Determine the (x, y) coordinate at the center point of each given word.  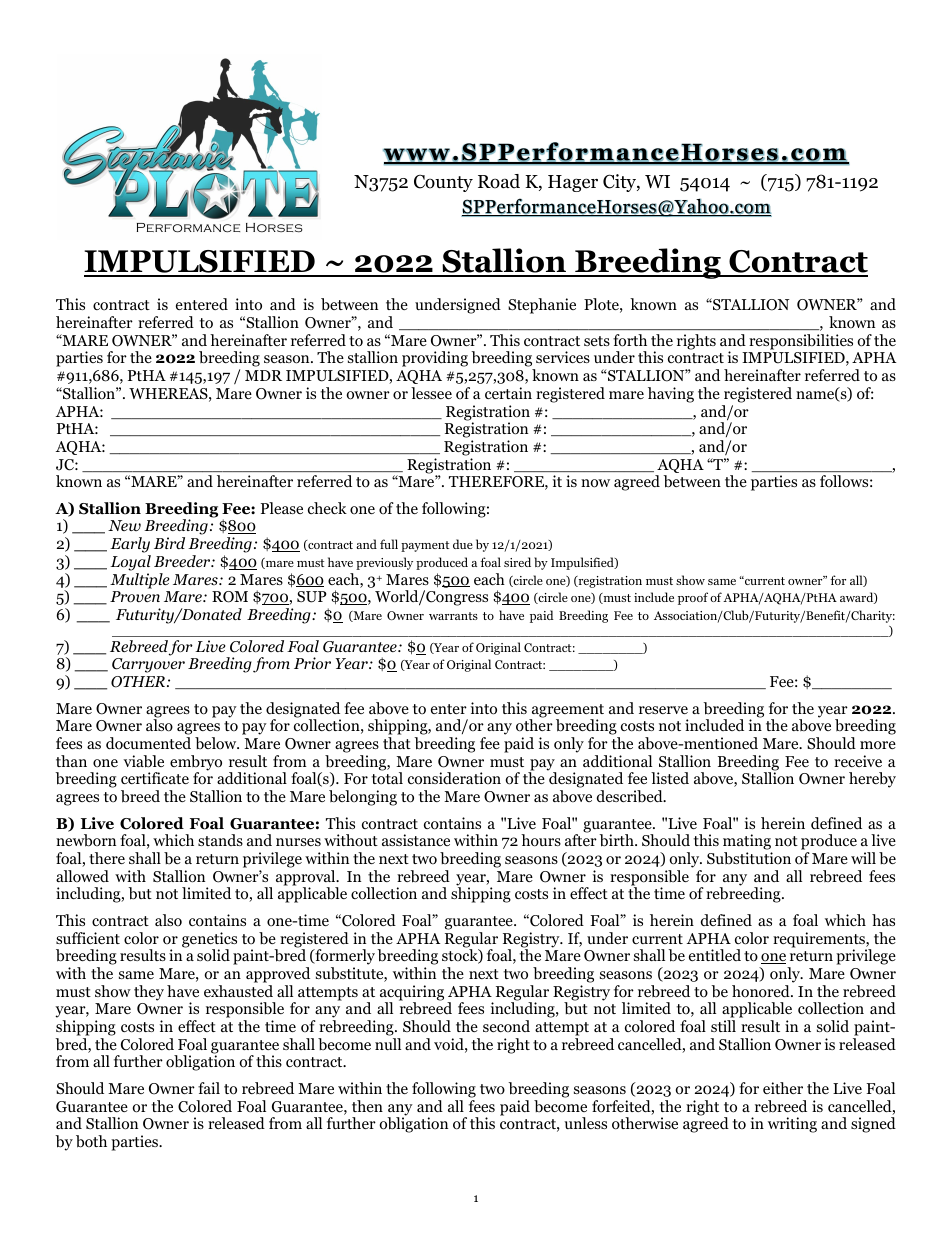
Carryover (148, 665)
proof (693, 598)
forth (630, 340)
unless (585, 1123)
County (443, 183)
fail (209, 1088)
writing (792, 1125)
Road (499, 181)
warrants (453, 616)
